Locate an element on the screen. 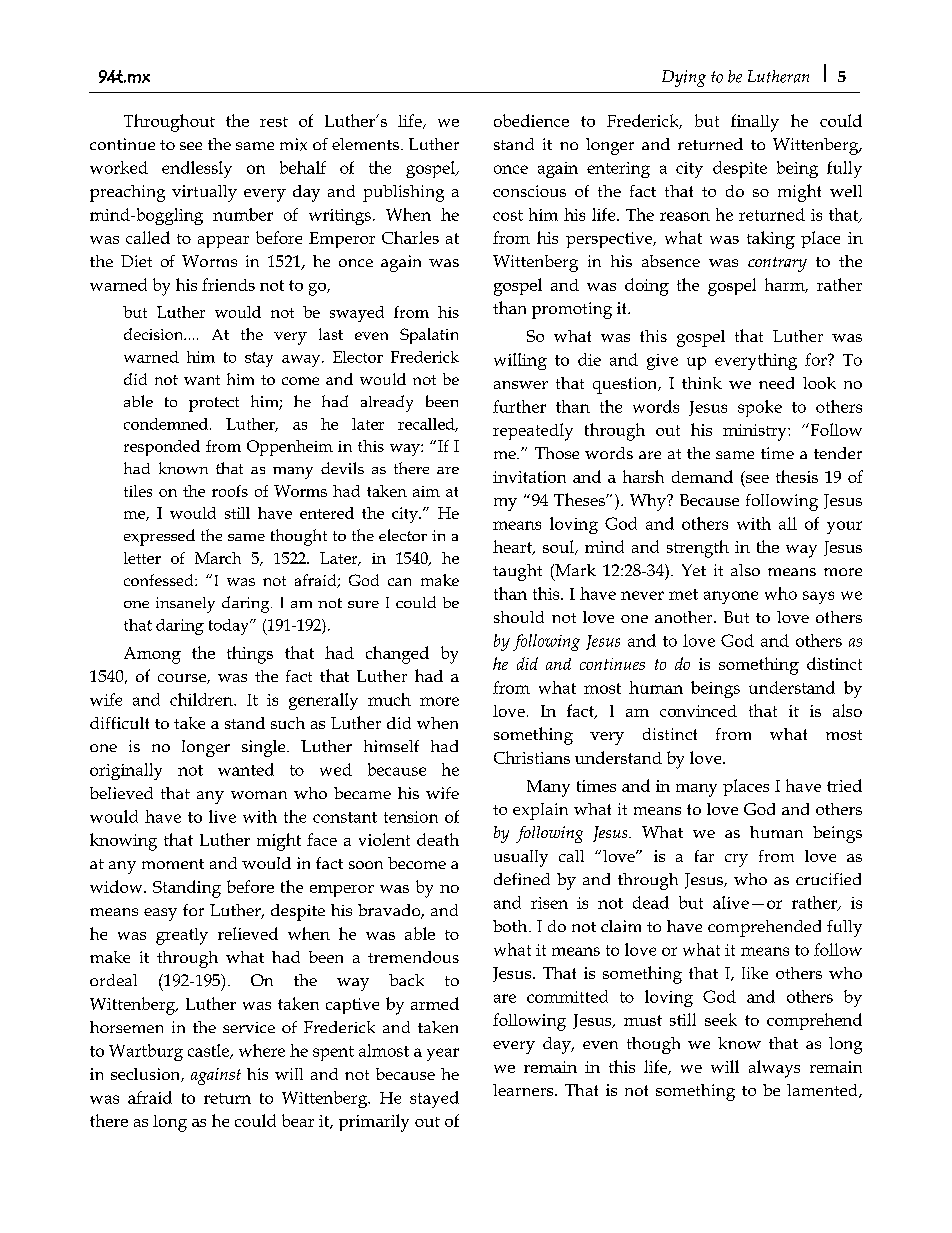 The image size is (952, 1233). easy is located at coordinates (160, 914).
